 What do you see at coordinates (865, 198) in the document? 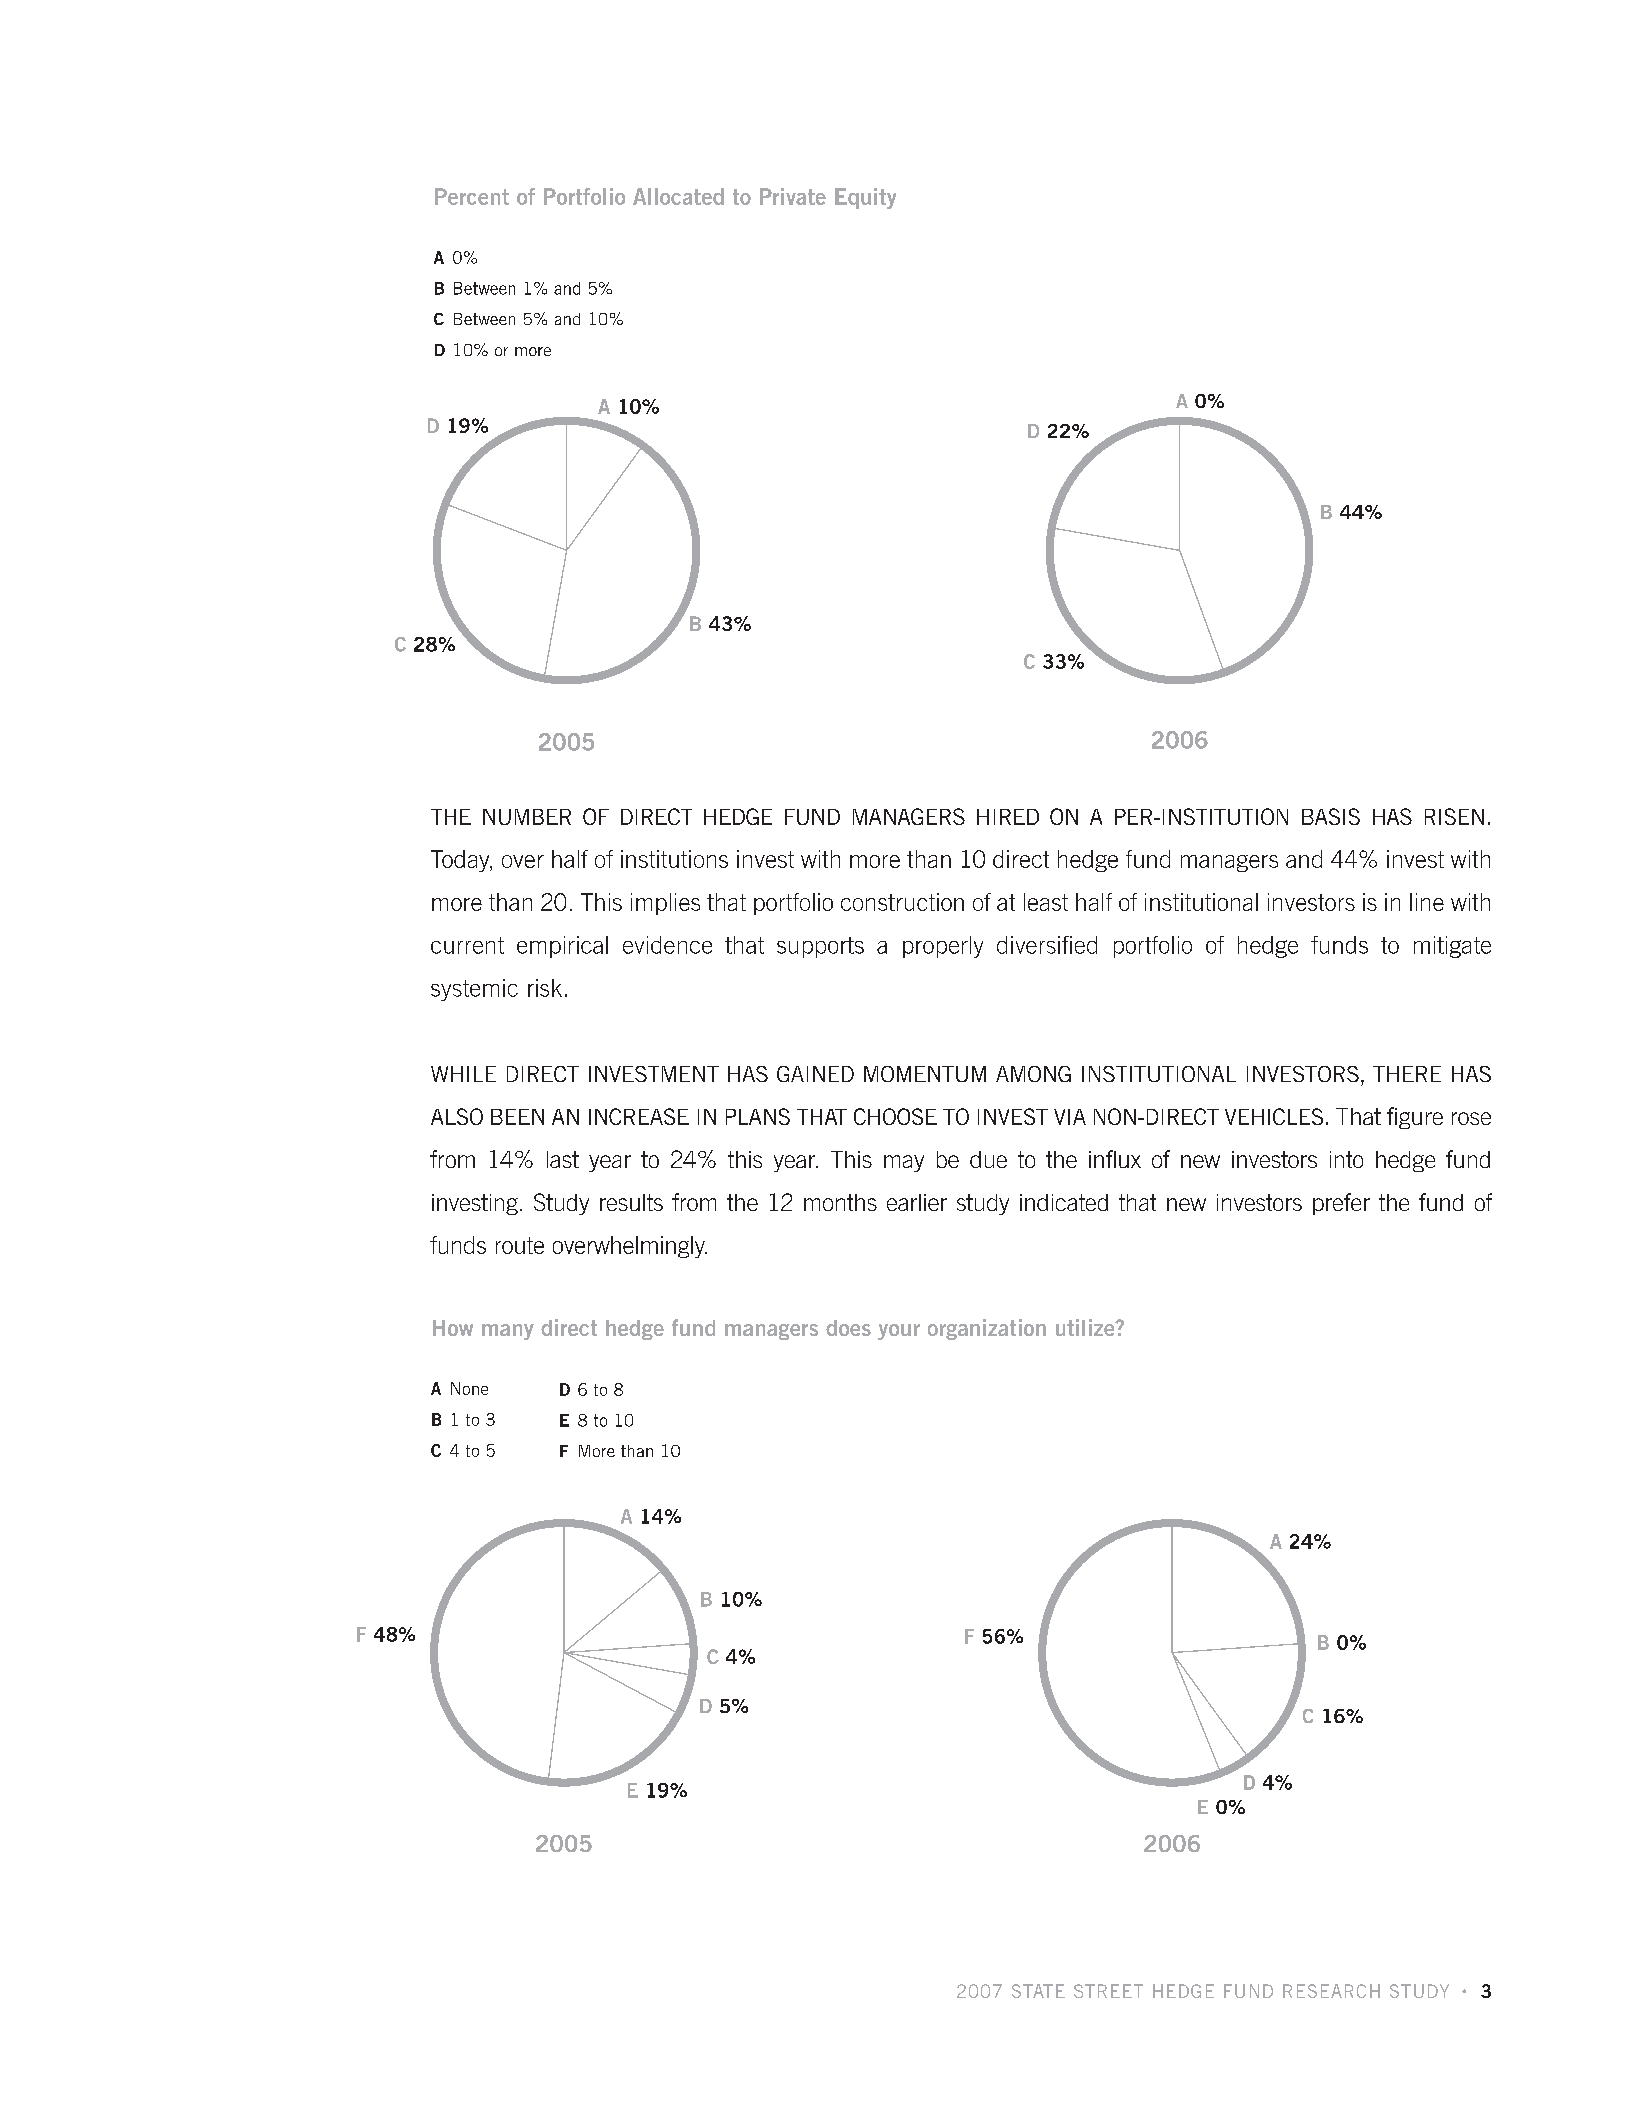
I see `Equity` at bounding box center [865, 198].
